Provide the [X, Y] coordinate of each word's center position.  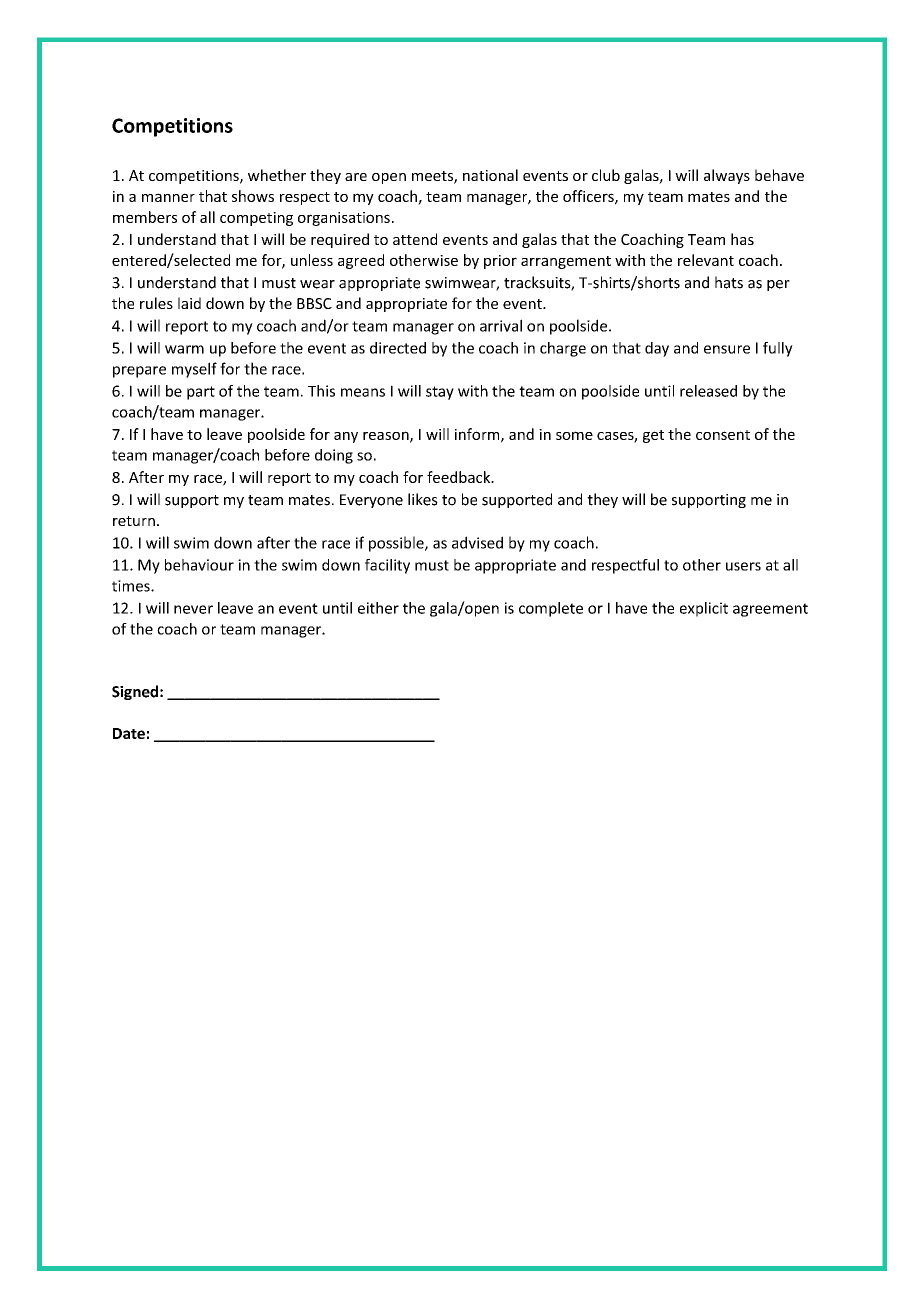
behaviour [199, 565]
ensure [727, 349]
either [378, 608]
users [743, 566]
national [490, 175]
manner [168, 197]
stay [440, 393]
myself [194, 370]
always [727, 176]
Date [129, 733]
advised [477, 542]
